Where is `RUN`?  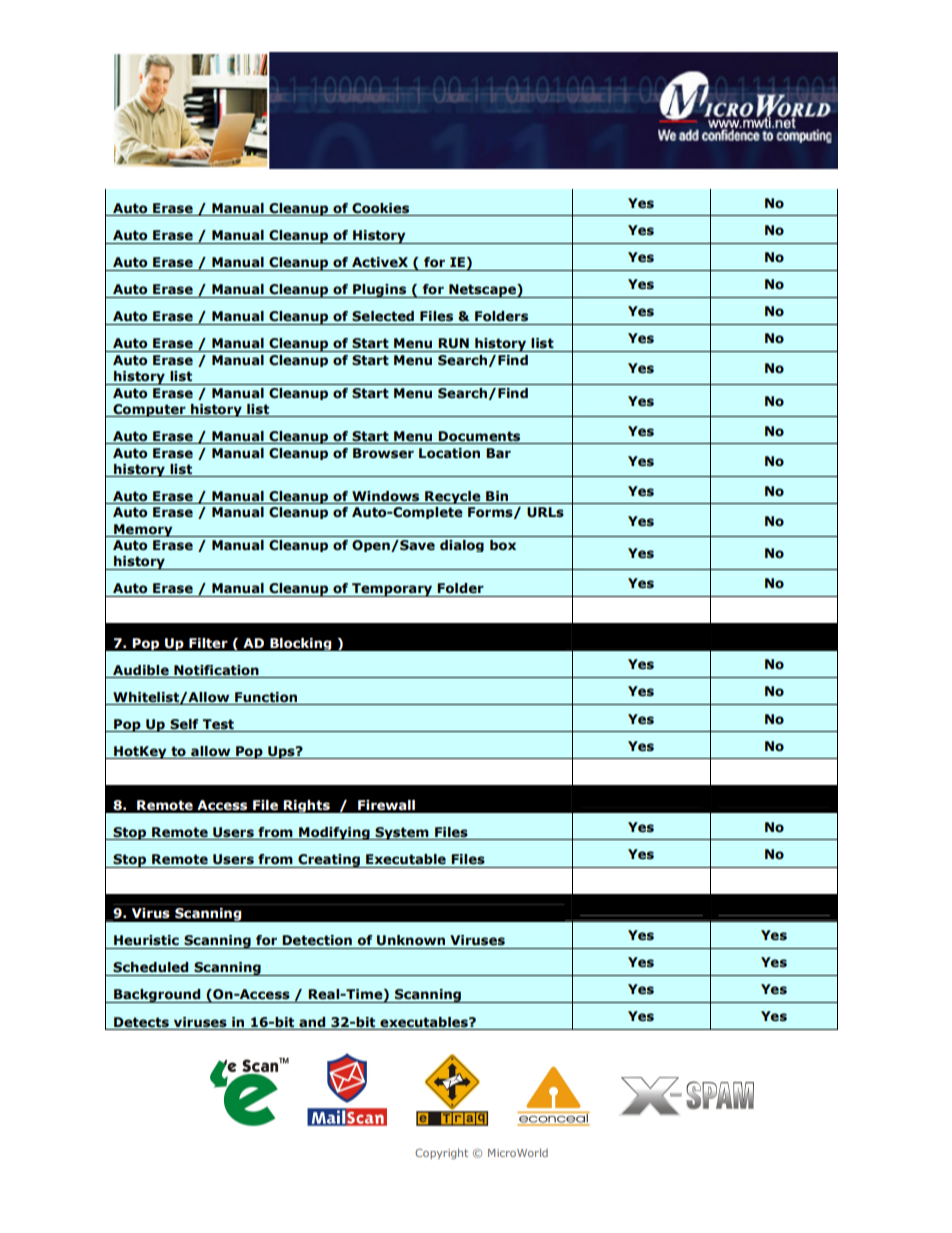 RUN is located at coordinates (453, 343).
